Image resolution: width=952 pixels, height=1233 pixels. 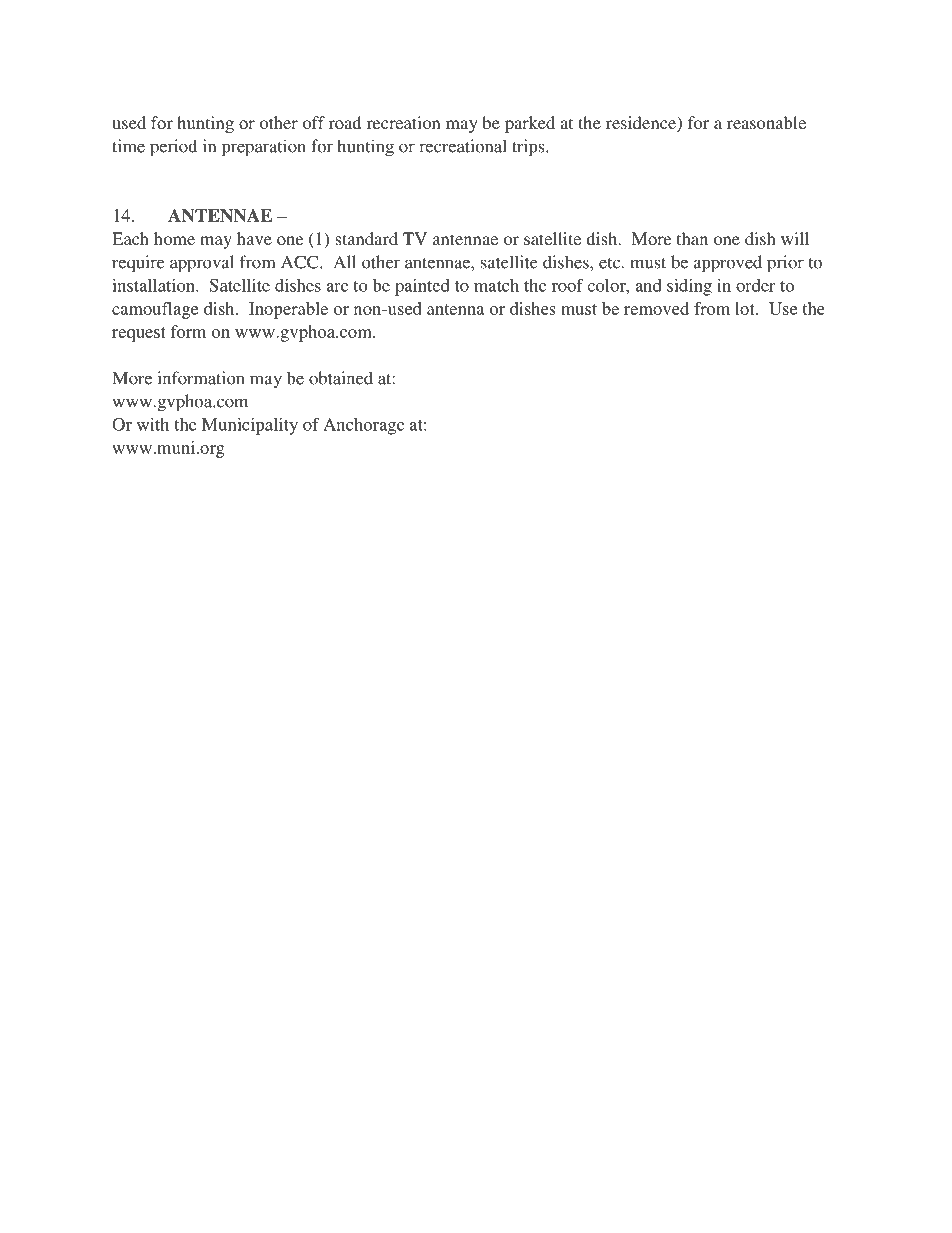 What do you see at coordinates (202, 264) in the screenshot?
I see `approval` at bounding box center [202, 264].
